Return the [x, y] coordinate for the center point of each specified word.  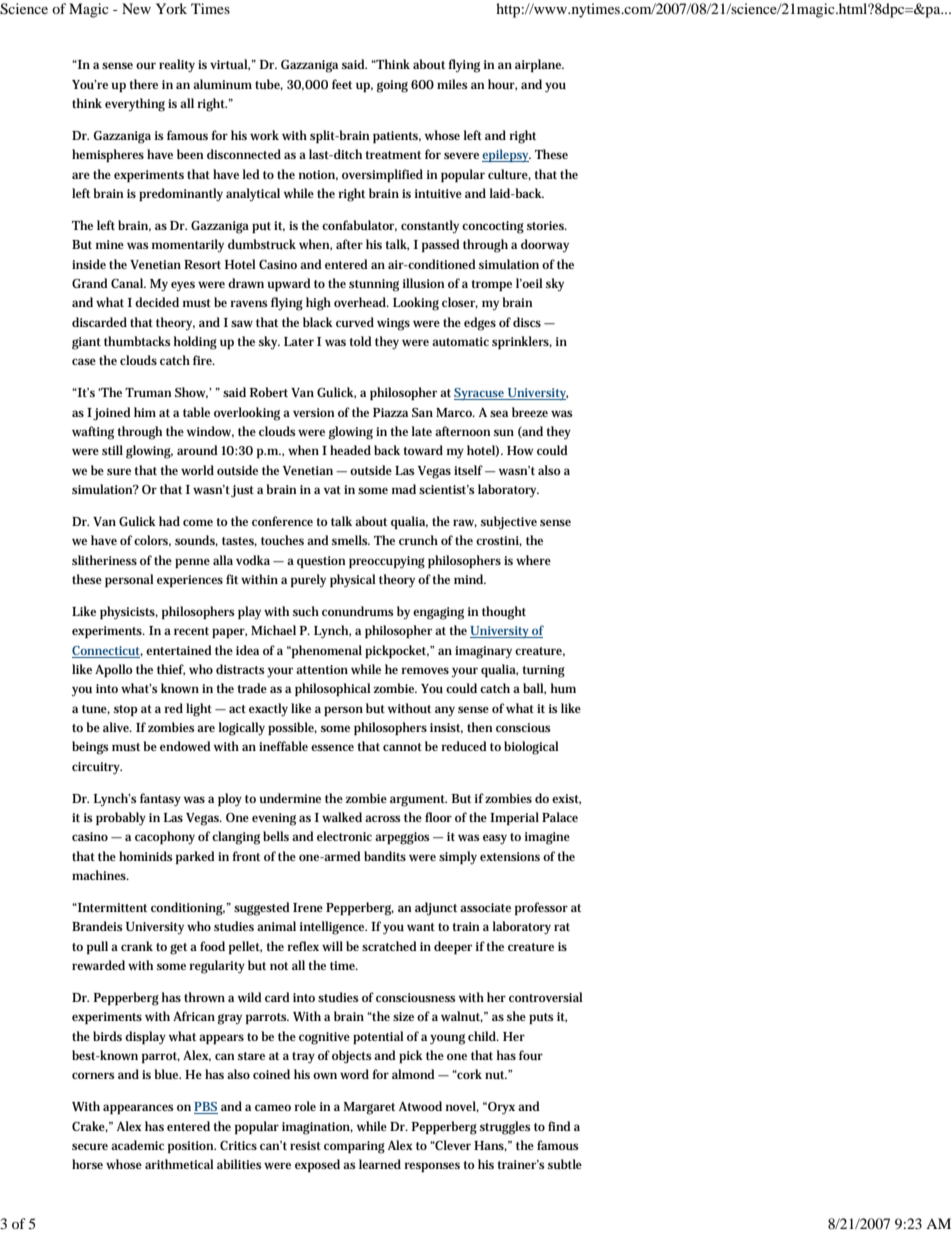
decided [157, 302]
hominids [146, 856]
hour [502, 85]
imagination [317, 1128]
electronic [344, 836]
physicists [129, 613]
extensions [510, 856]
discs [527, 322]
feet [342, 84]
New [136, 8]
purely [308, 581]
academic [137, 1145]
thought [504, 613]
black [318, 322]
